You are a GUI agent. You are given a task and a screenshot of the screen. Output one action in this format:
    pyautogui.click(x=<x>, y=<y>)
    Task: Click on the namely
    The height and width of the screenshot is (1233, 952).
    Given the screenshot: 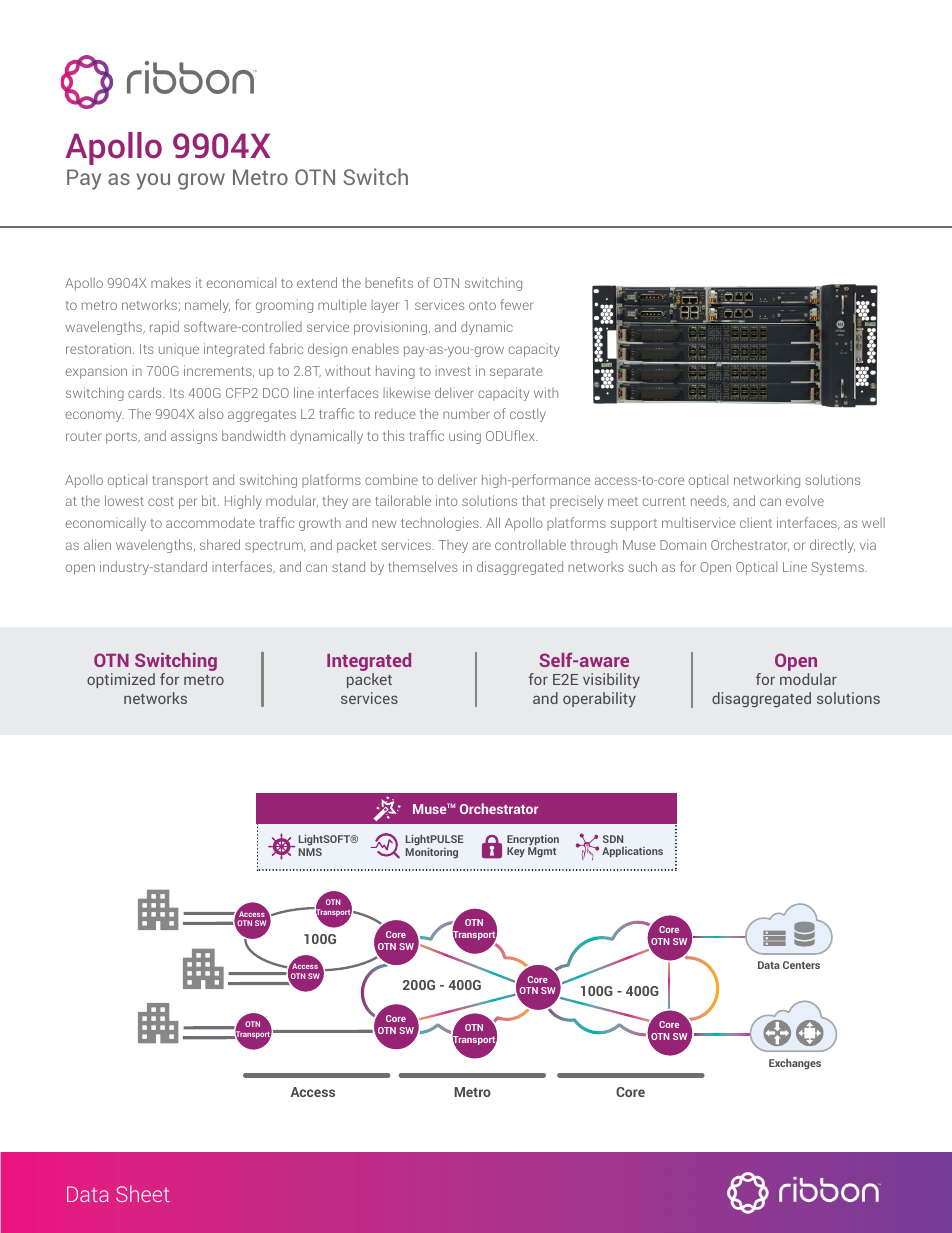 What is the action you would take?
    pyautogui.click(x=207, y=306)
